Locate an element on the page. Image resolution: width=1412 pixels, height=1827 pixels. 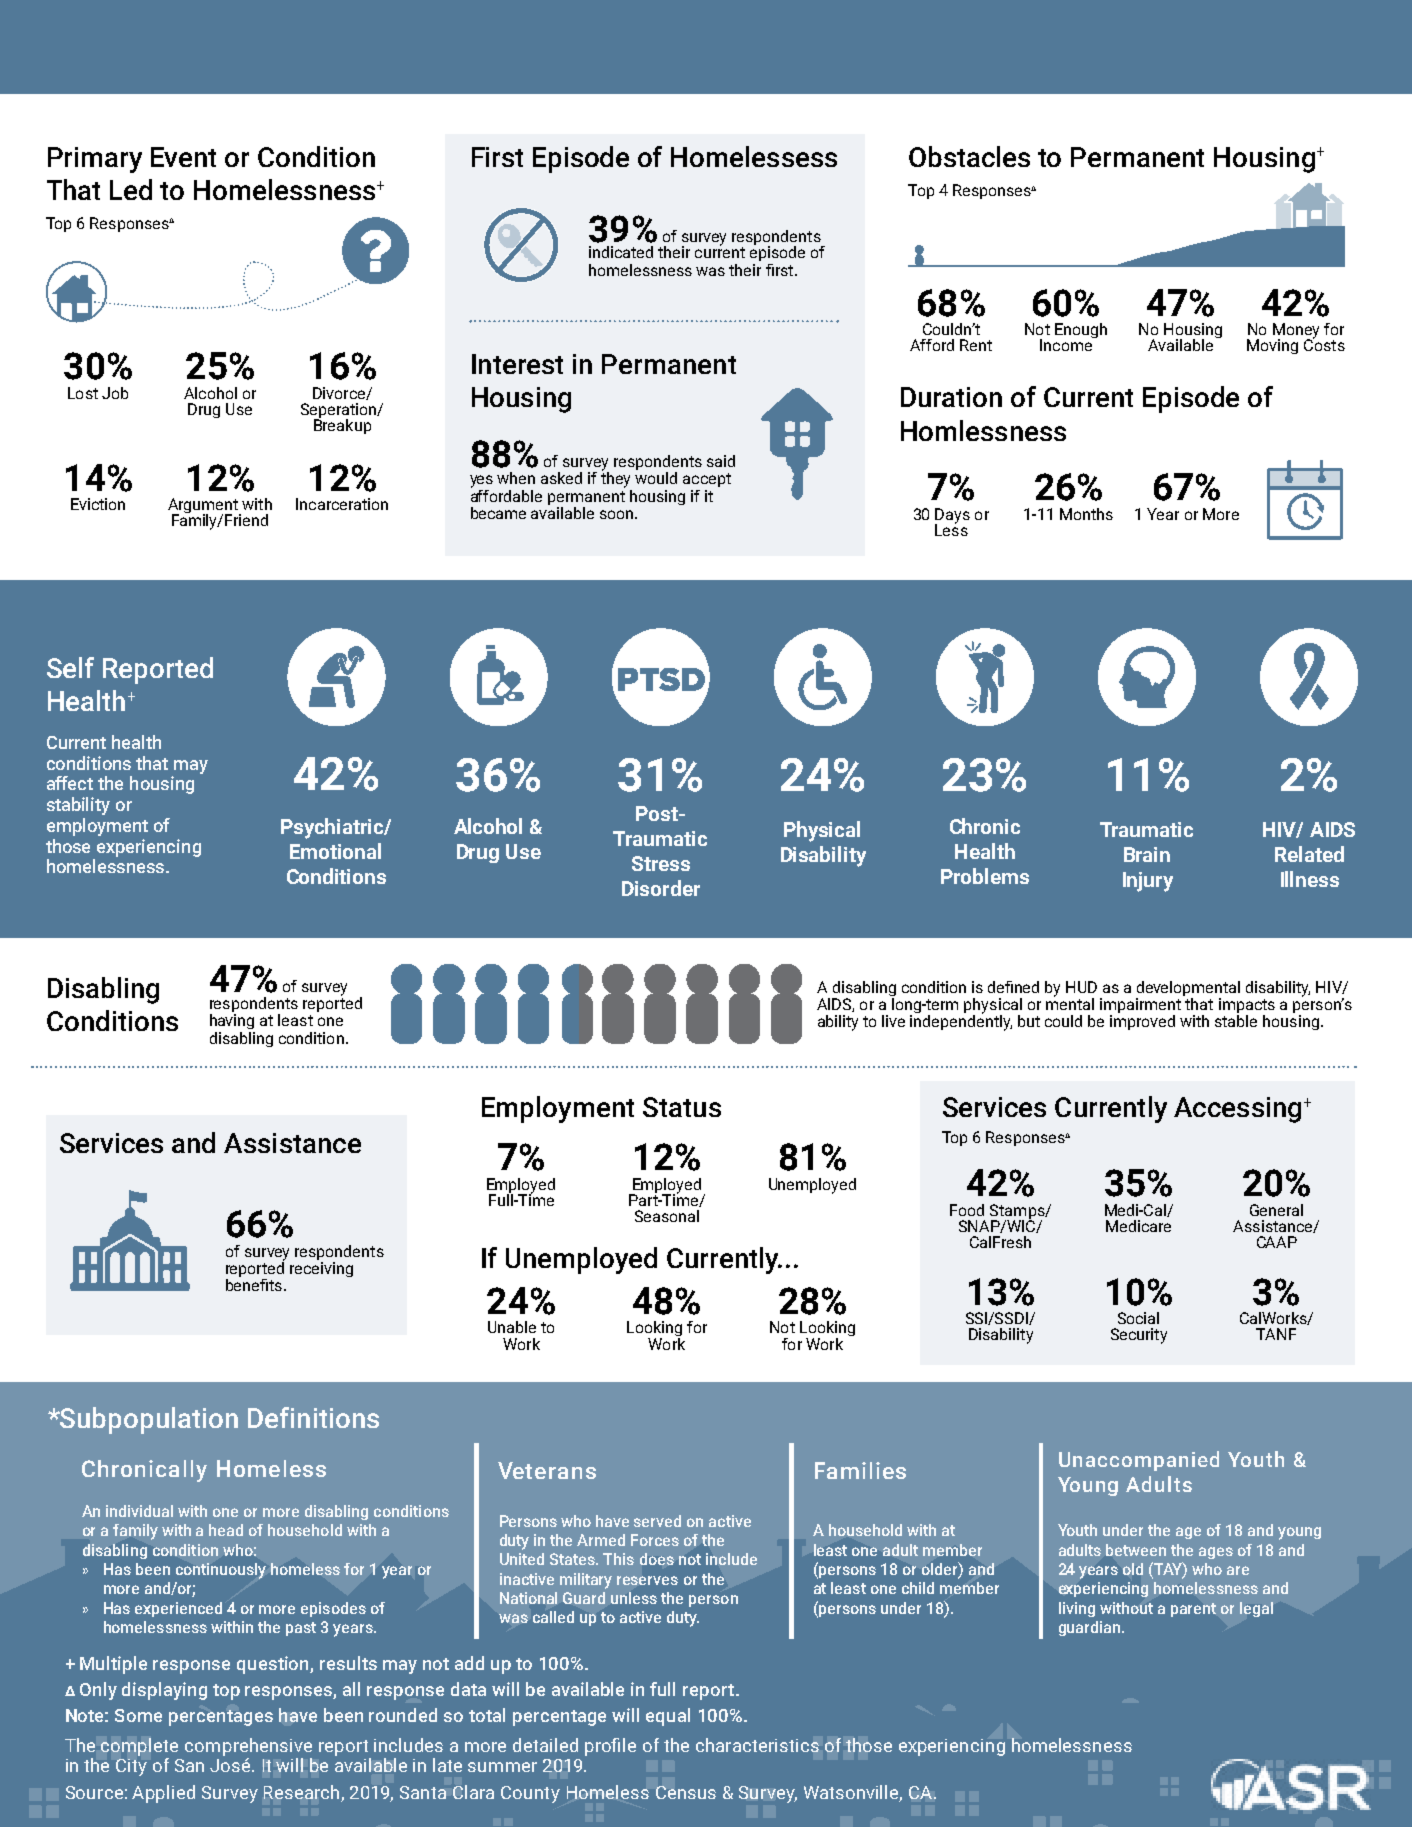
Subpopulation is located at coordinates (148, 1420).
